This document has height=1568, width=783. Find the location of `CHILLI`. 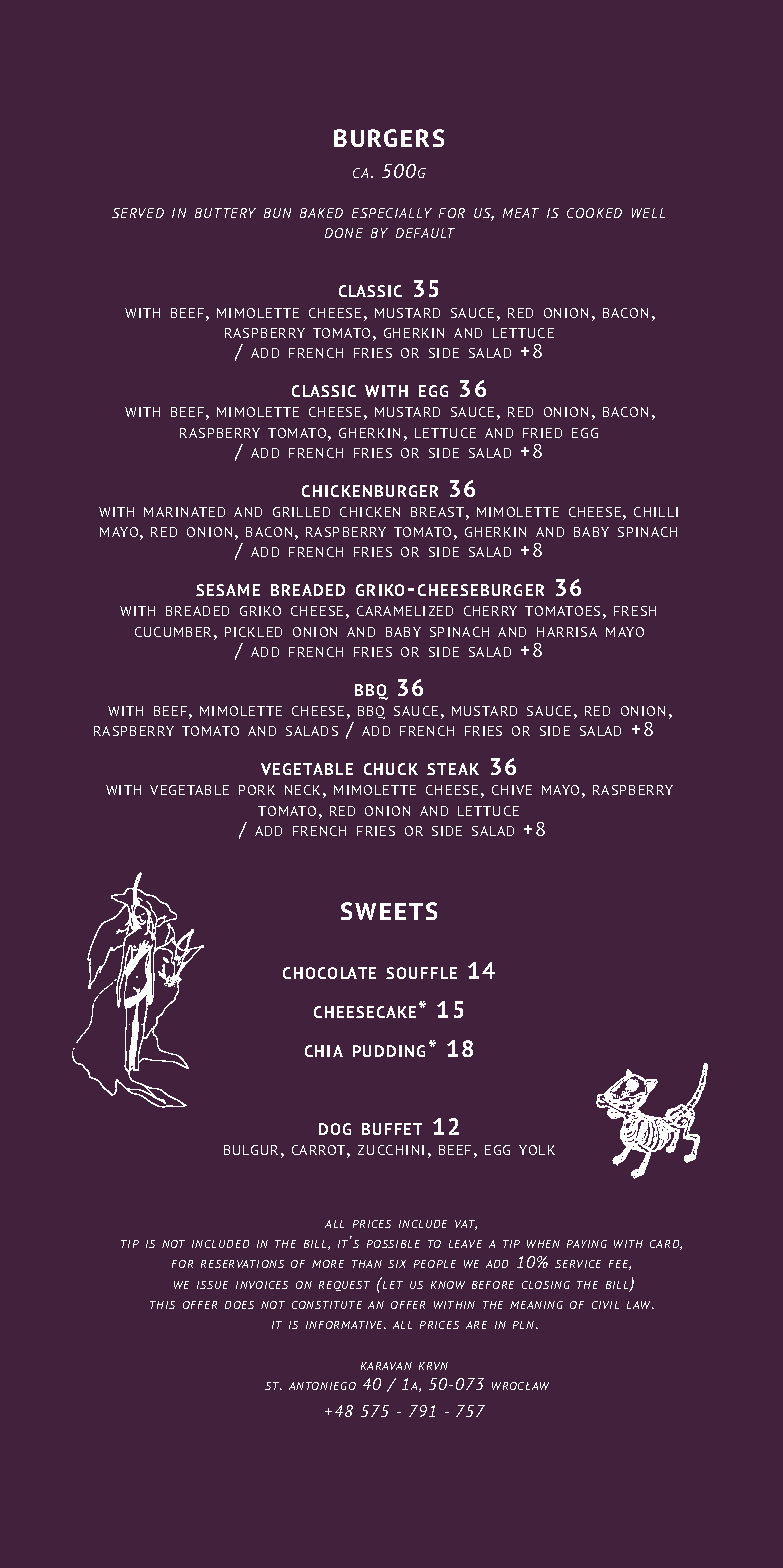

CHILLI is located at coordinates (656, 512).
